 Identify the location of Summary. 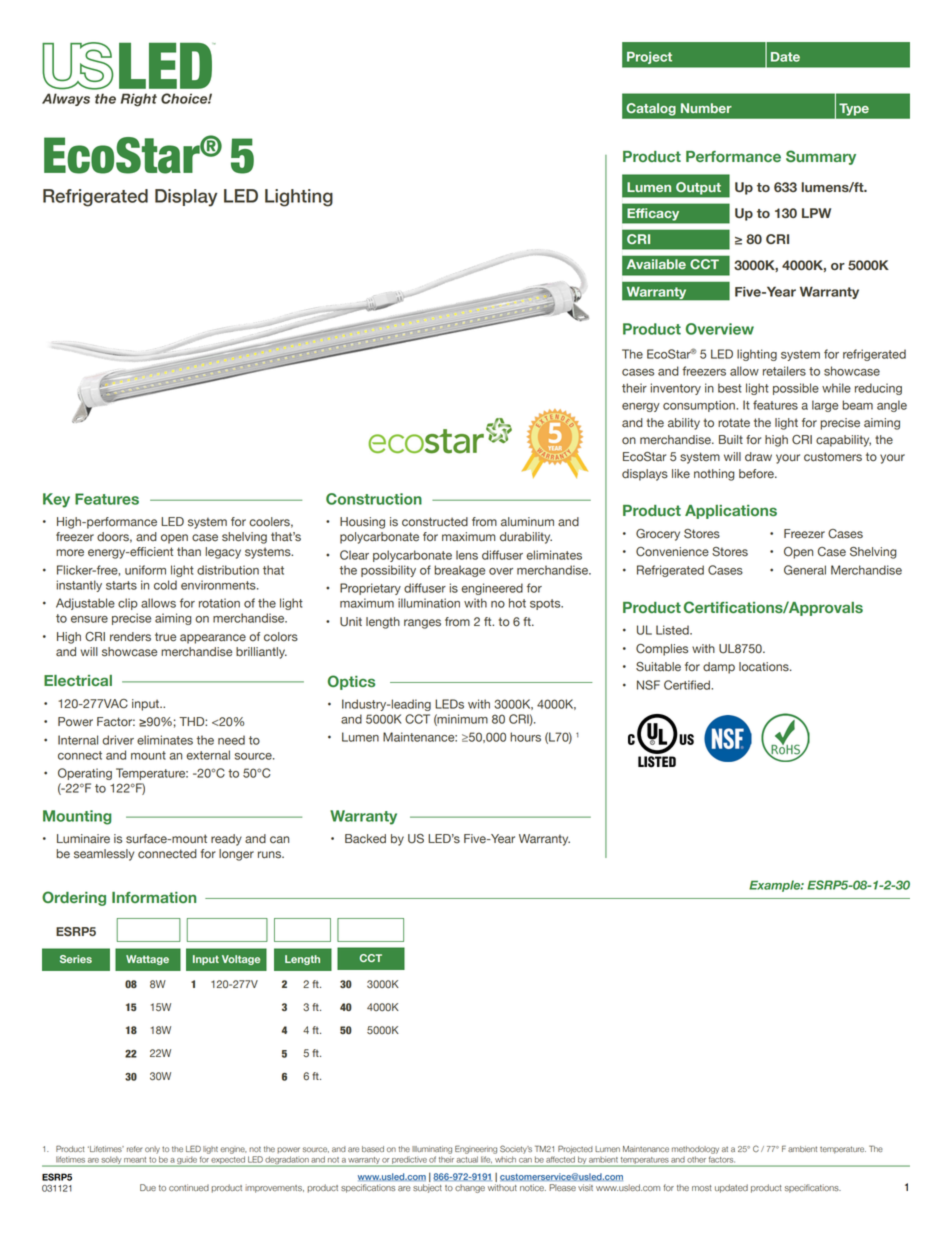
(821, 157).
